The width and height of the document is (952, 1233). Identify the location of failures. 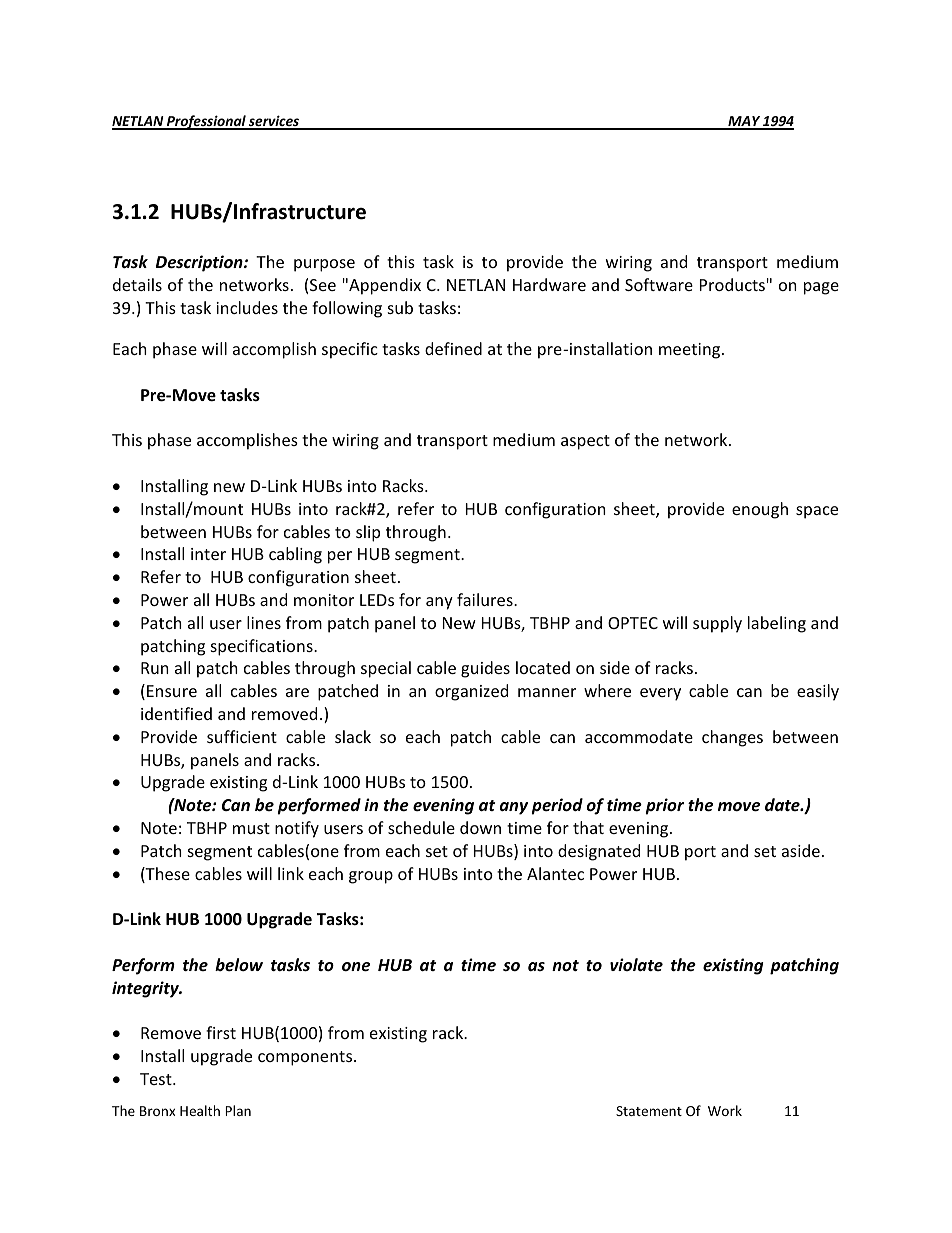
(486, 599).
